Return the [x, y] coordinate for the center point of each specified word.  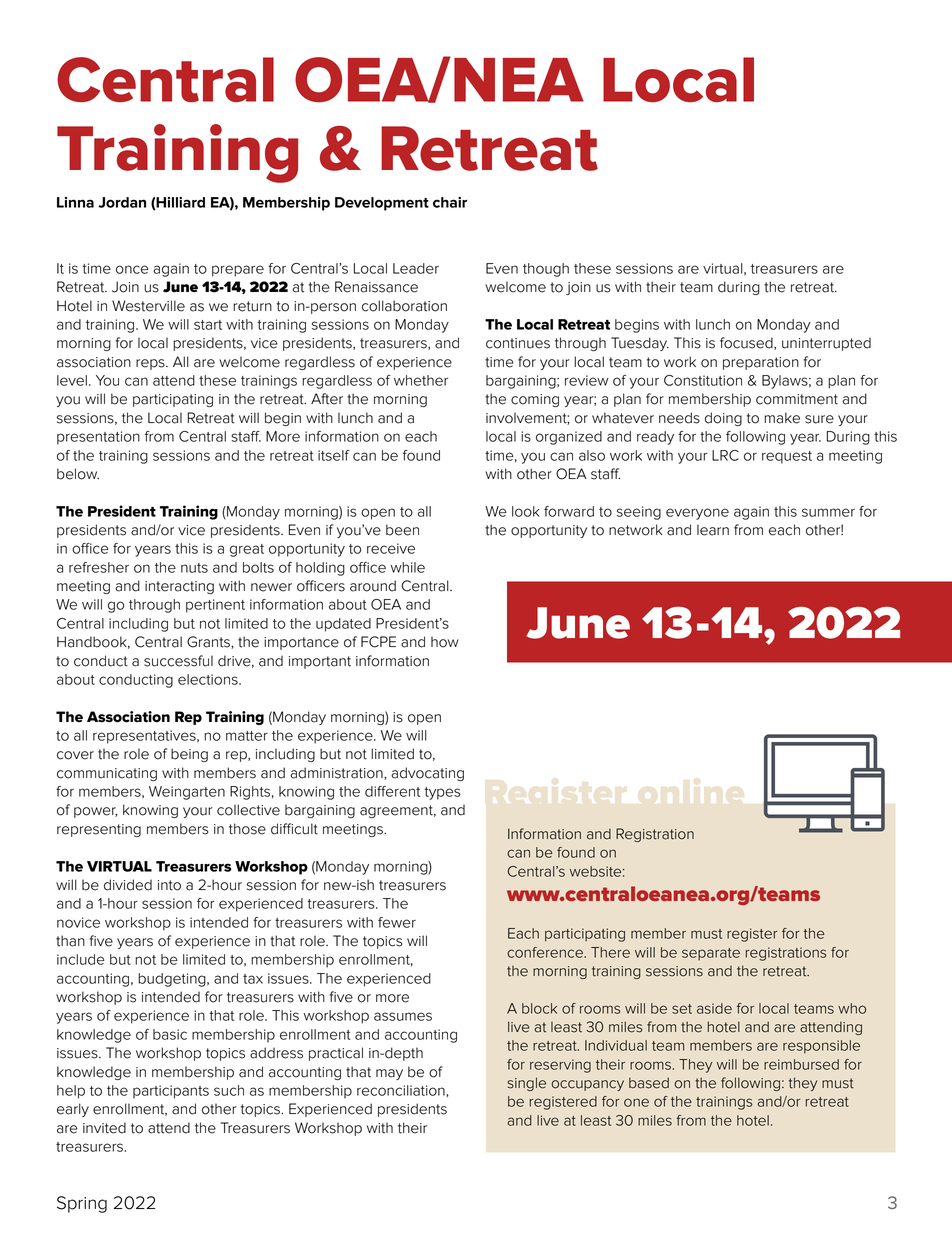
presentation [98, 438]
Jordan [122, 202]
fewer [397, 922]
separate [711, 954]
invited [104, 1128]
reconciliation [402, 1090]
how [445, 642]
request [787, 457]
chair [450, 202]
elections [209, 679]
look [526, 511]
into [169, 885]
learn [713, 530]
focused [747, 343]
